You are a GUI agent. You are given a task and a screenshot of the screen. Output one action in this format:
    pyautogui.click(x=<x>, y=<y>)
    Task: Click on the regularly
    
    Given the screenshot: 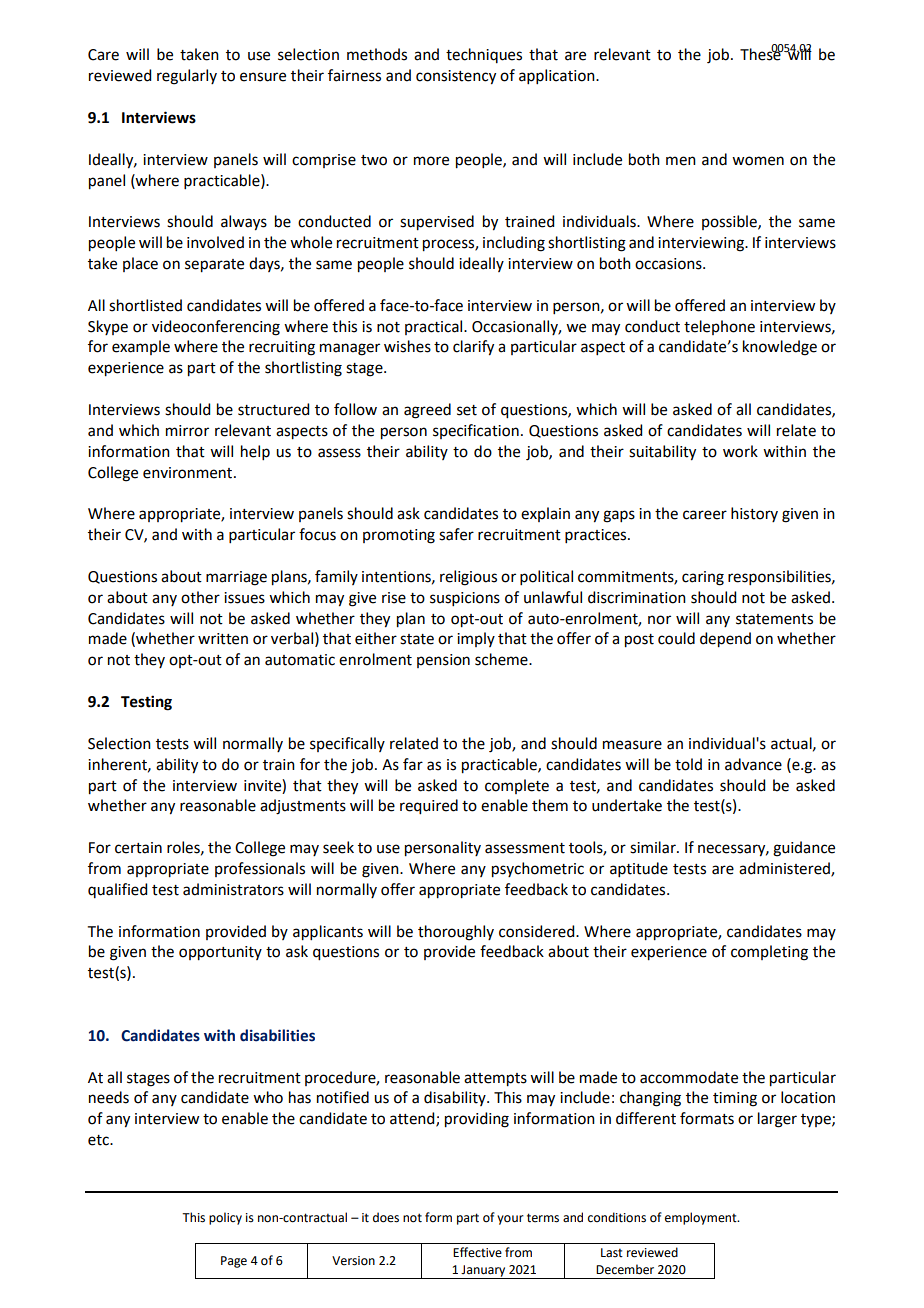 What is the action you would take?
    pyautogui.click(x=187, y=77)
